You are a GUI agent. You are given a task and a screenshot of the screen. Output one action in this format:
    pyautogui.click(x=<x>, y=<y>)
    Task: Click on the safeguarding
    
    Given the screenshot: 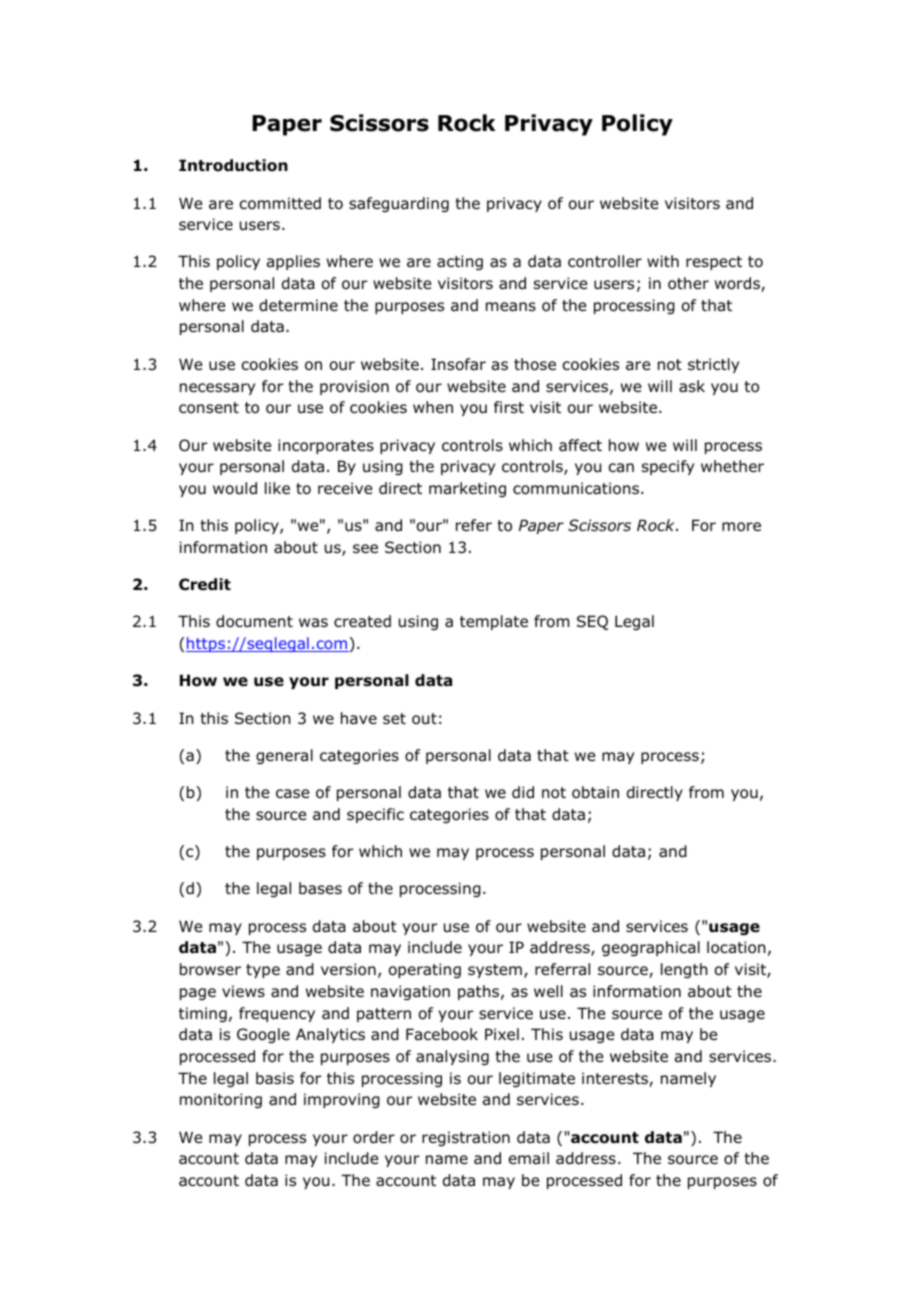 What is the action you would take?
    pyautogui.click(x=399, y=204)
